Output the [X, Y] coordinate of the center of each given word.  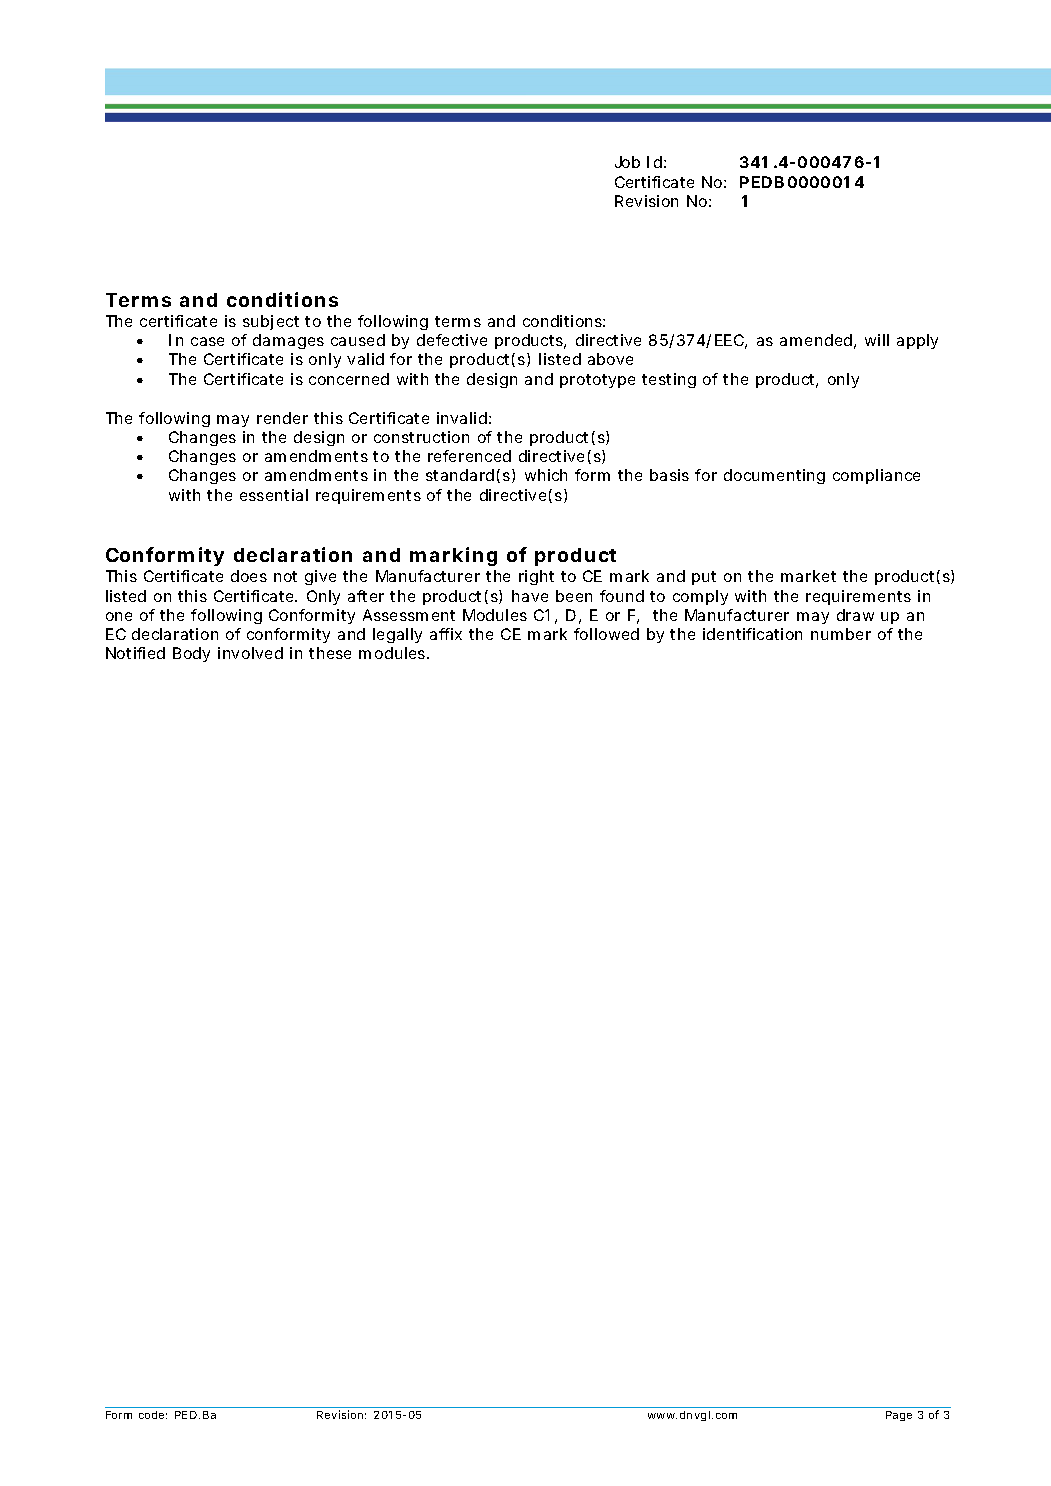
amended [816, 340]
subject [271, 322]
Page [899, 1416]
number [841, 634]
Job [627, 162]
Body [191, 654]
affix [446, 634]
